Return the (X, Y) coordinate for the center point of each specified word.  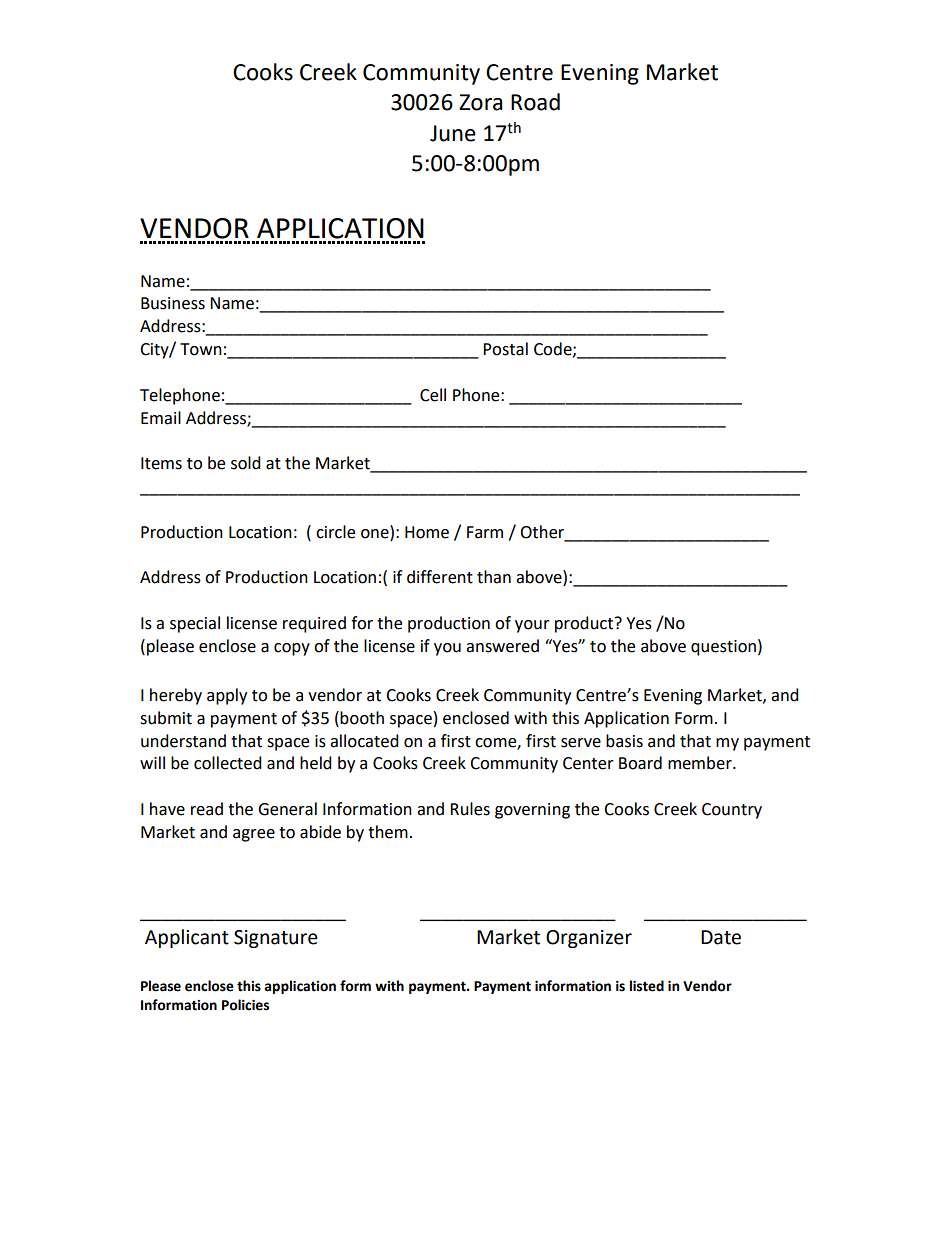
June (453, 133)
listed (647, 986)
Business (173, 303)
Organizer (589, 939)
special (195, 624)
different (440, 577)
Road (535, 102)
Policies (245, 1005)
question (723, 648)
